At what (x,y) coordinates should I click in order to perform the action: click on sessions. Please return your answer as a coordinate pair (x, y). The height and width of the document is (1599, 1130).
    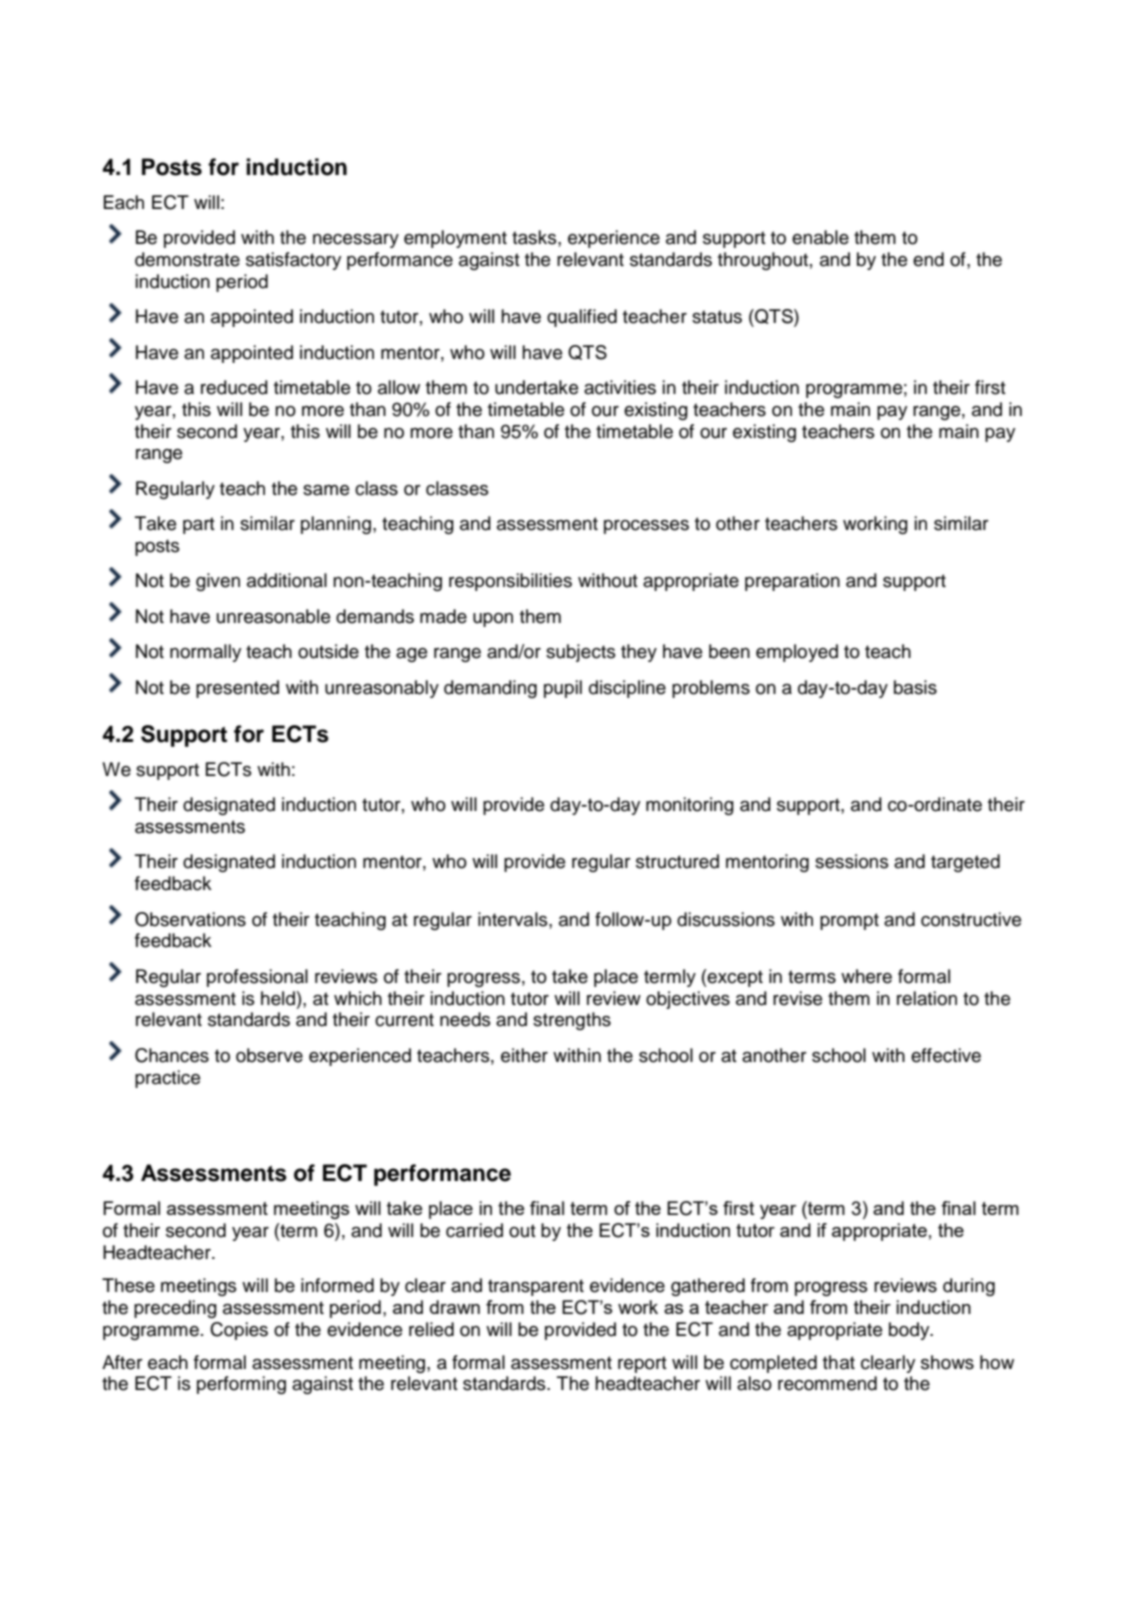
    Looking at the image, I should click on (852, 861).
